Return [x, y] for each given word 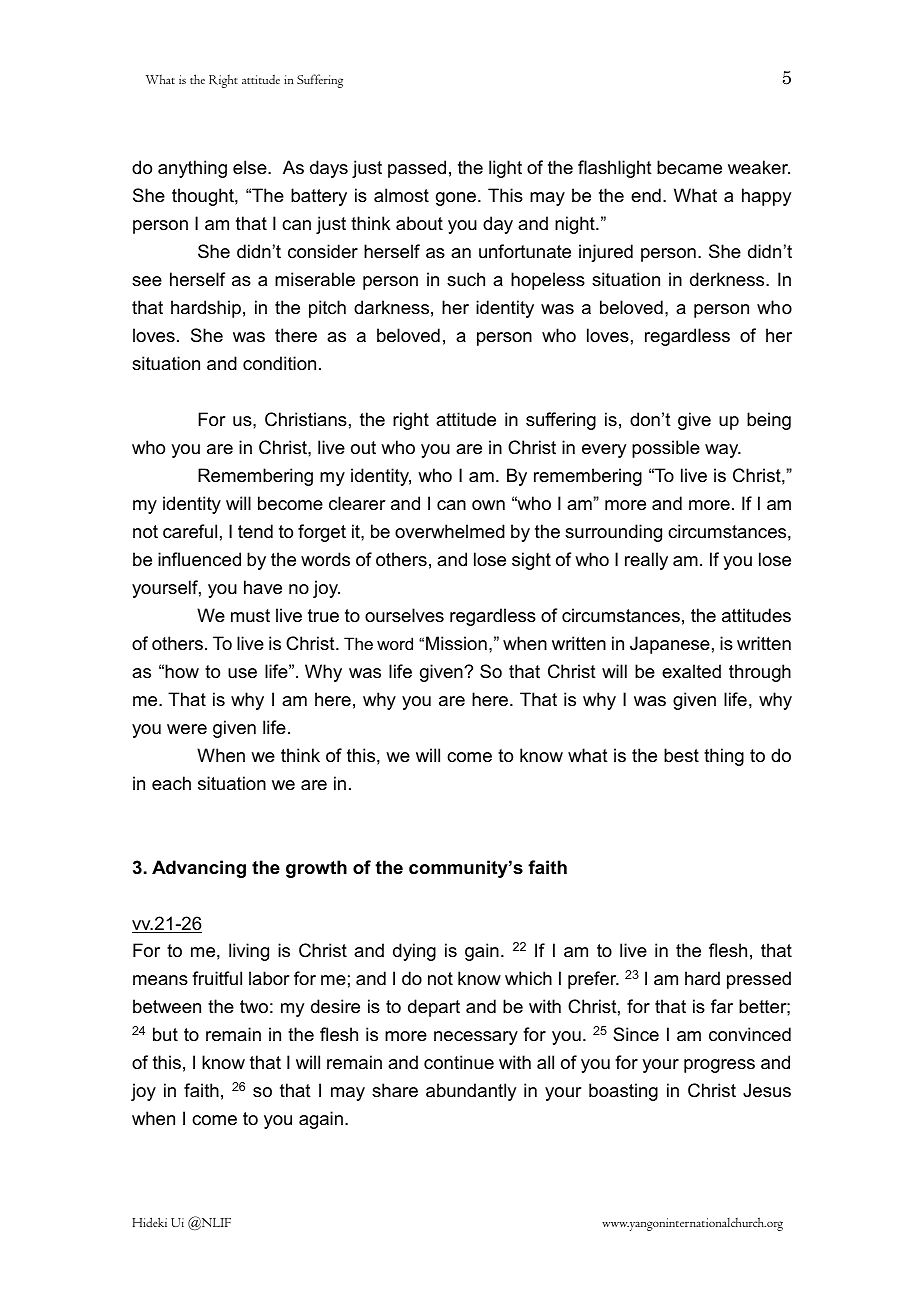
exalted [691, 671]
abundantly [471, 1092]
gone [457, 199]
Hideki [149, 1222]
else [251, 167]
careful [190, 531]
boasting [623, 1092]
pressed [759, 980]
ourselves [404, 615]
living [249, 952]
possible [666, 449]
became [689, 167]
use [242, 673]
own [488, 505]
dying [414, 952]
